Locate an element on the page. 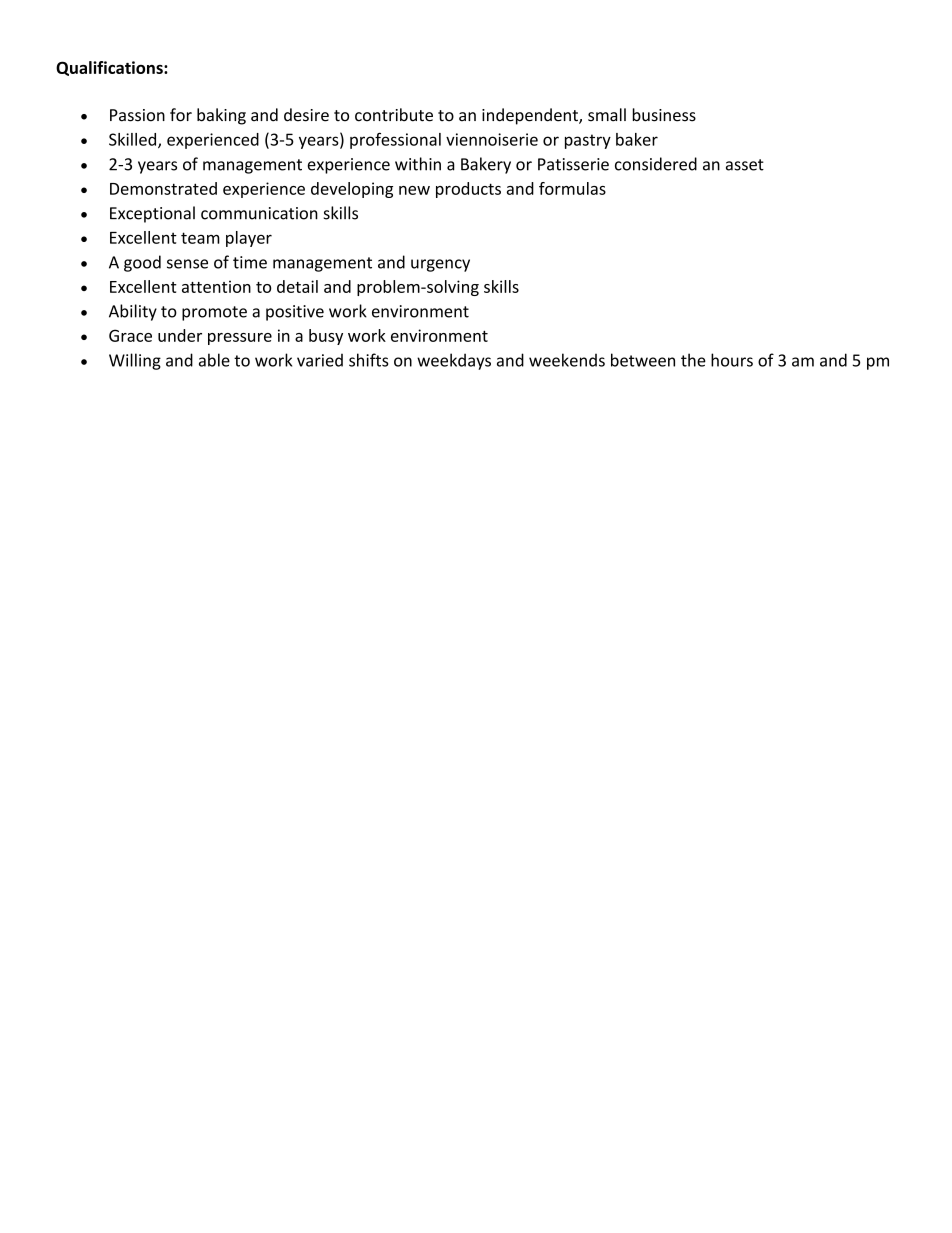  weekdays is located at coordinates (454, 361).
